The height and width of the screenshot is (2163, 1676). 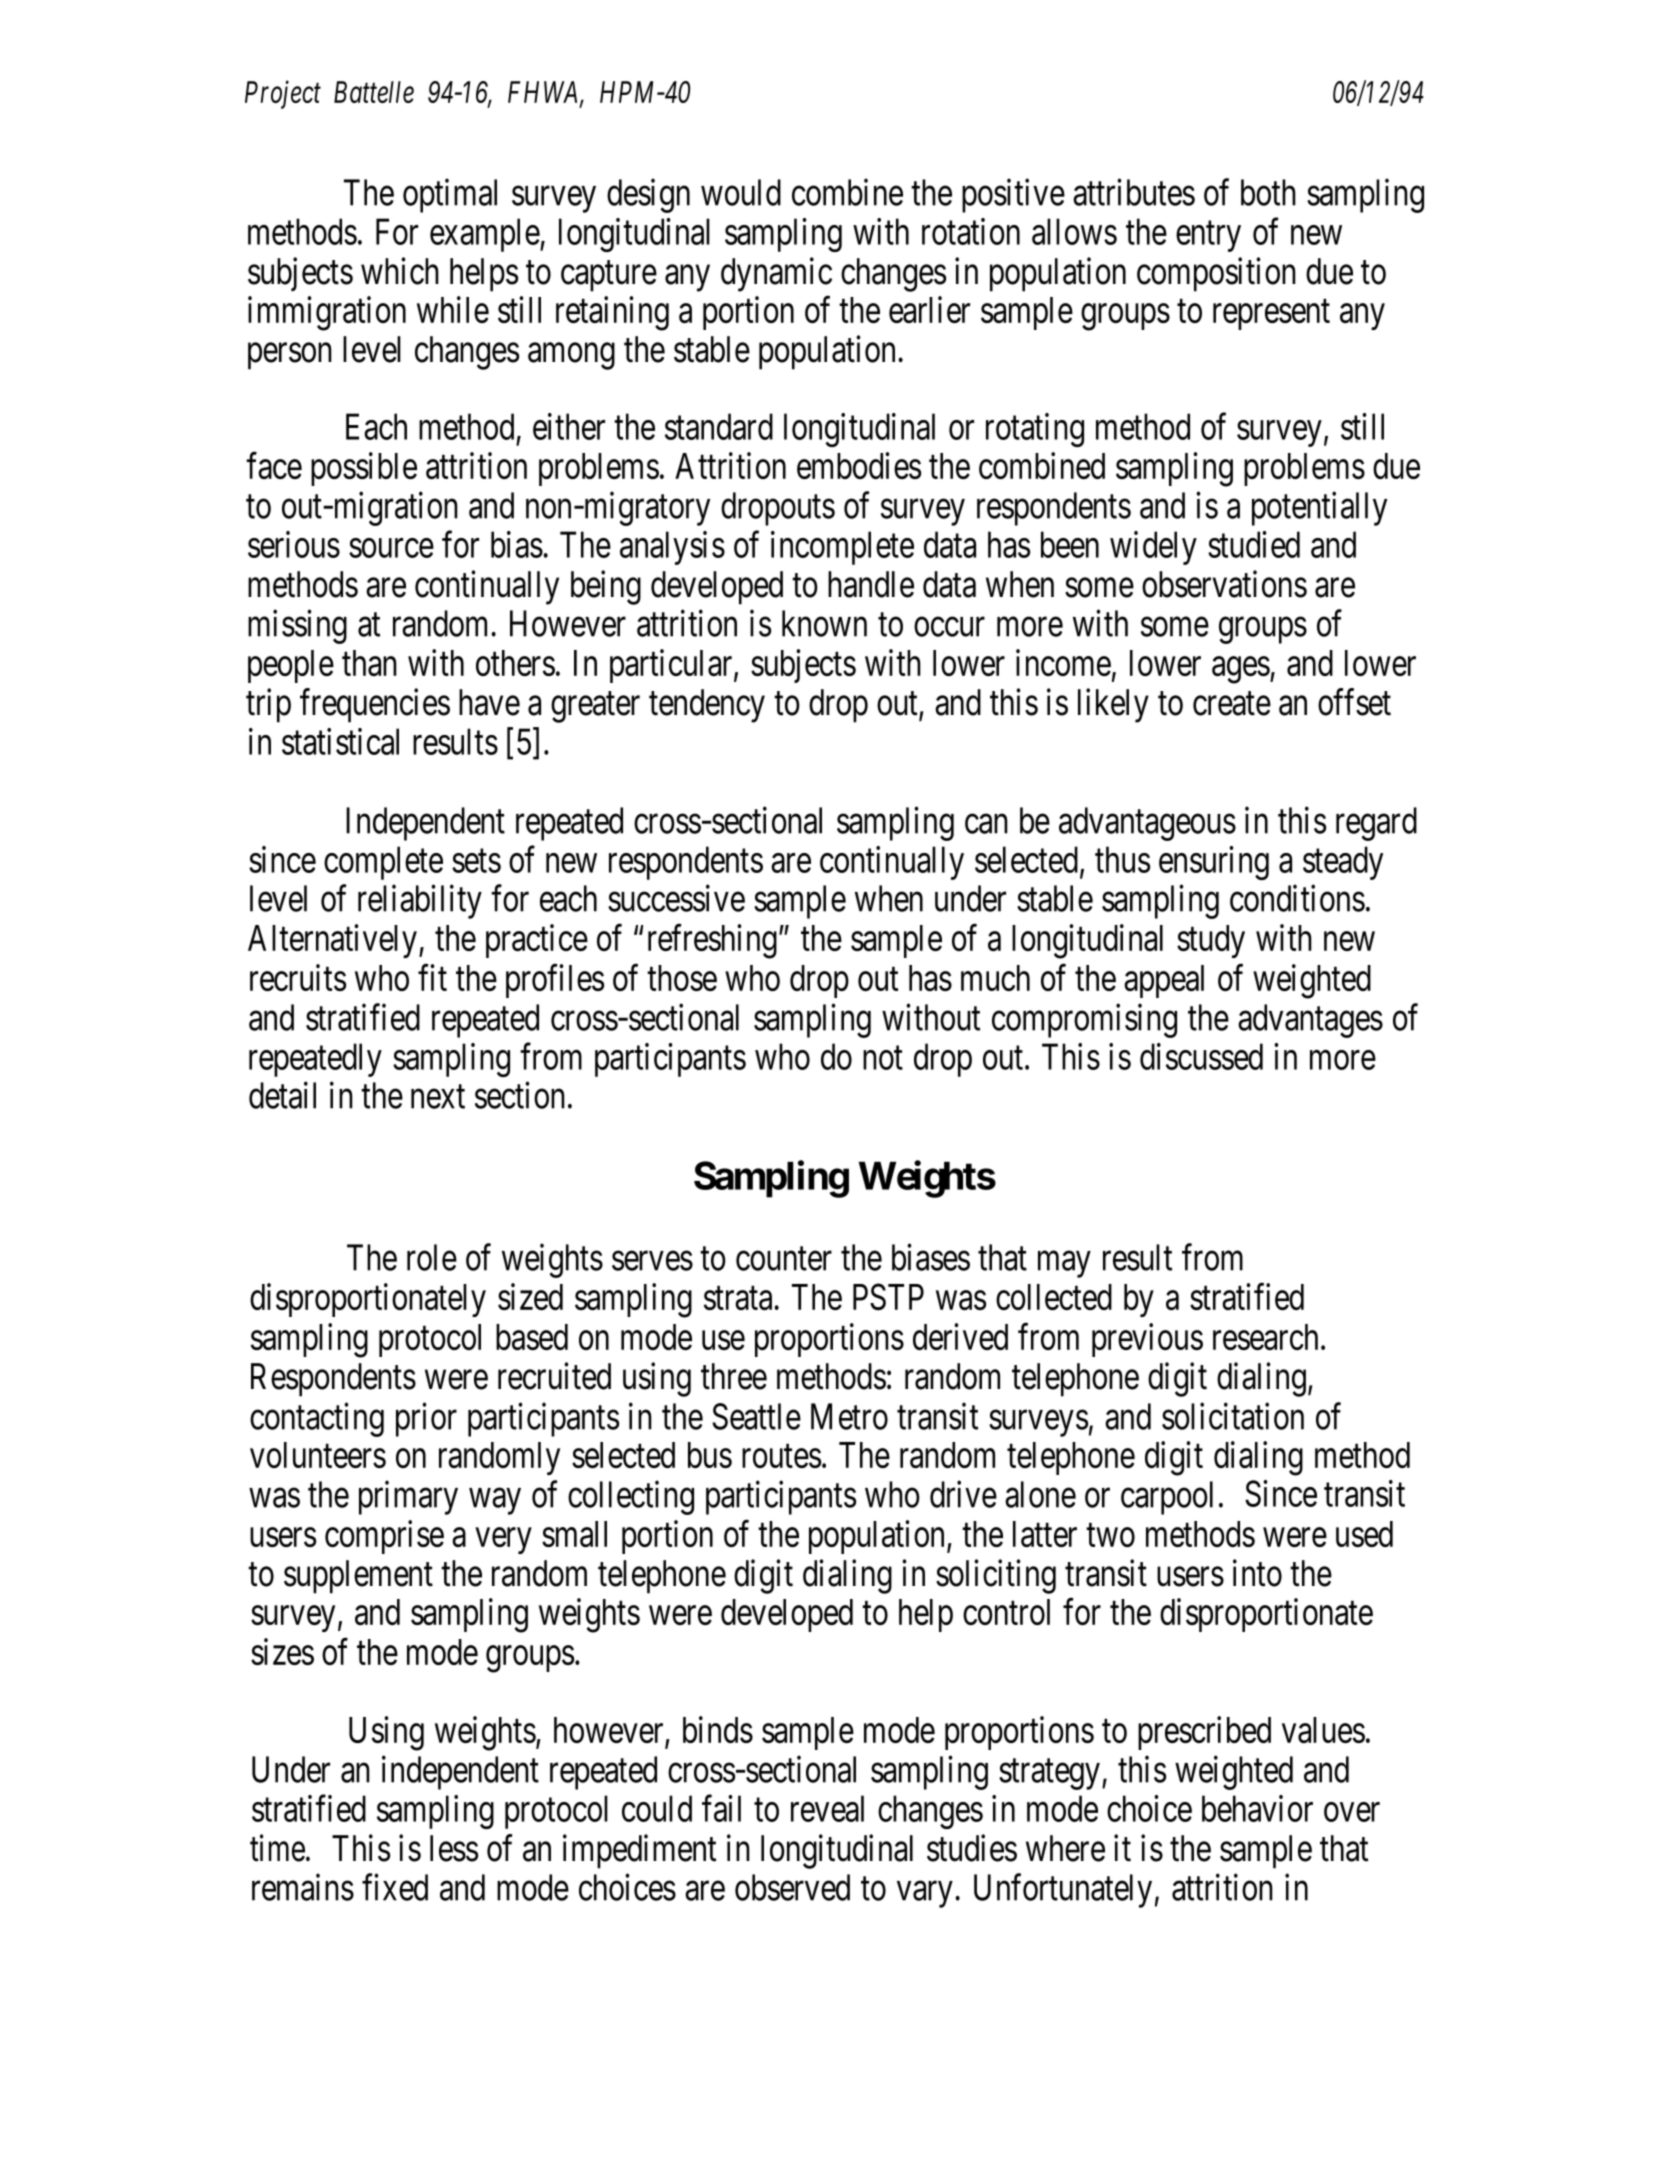 What do you see at coordinates (426, 1420) in the screenshot?
I see `prior` at bounding box center [426, 1420].
